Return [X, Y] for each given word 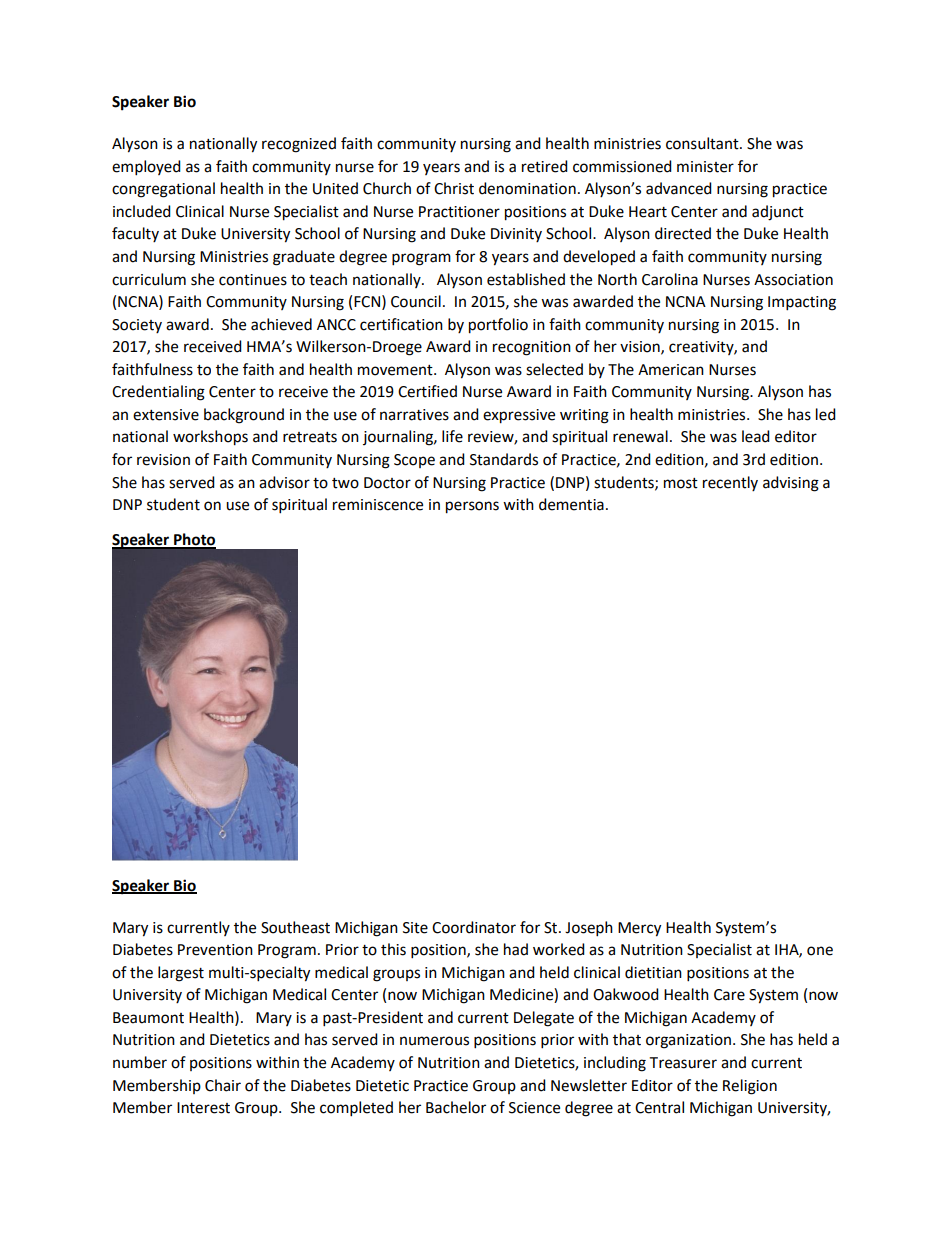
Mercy [639, 929]
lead [756, 436]
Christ [454, 188]
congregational [163, 190]
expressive [519, 416]
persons [472, 507]
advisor [284, 482]
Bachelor [456, 1107]
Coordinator [474, 927]
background [244, 416]
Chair [223, 1085]
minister [705, 167]
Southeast [295, 927]
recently [730, 483]
